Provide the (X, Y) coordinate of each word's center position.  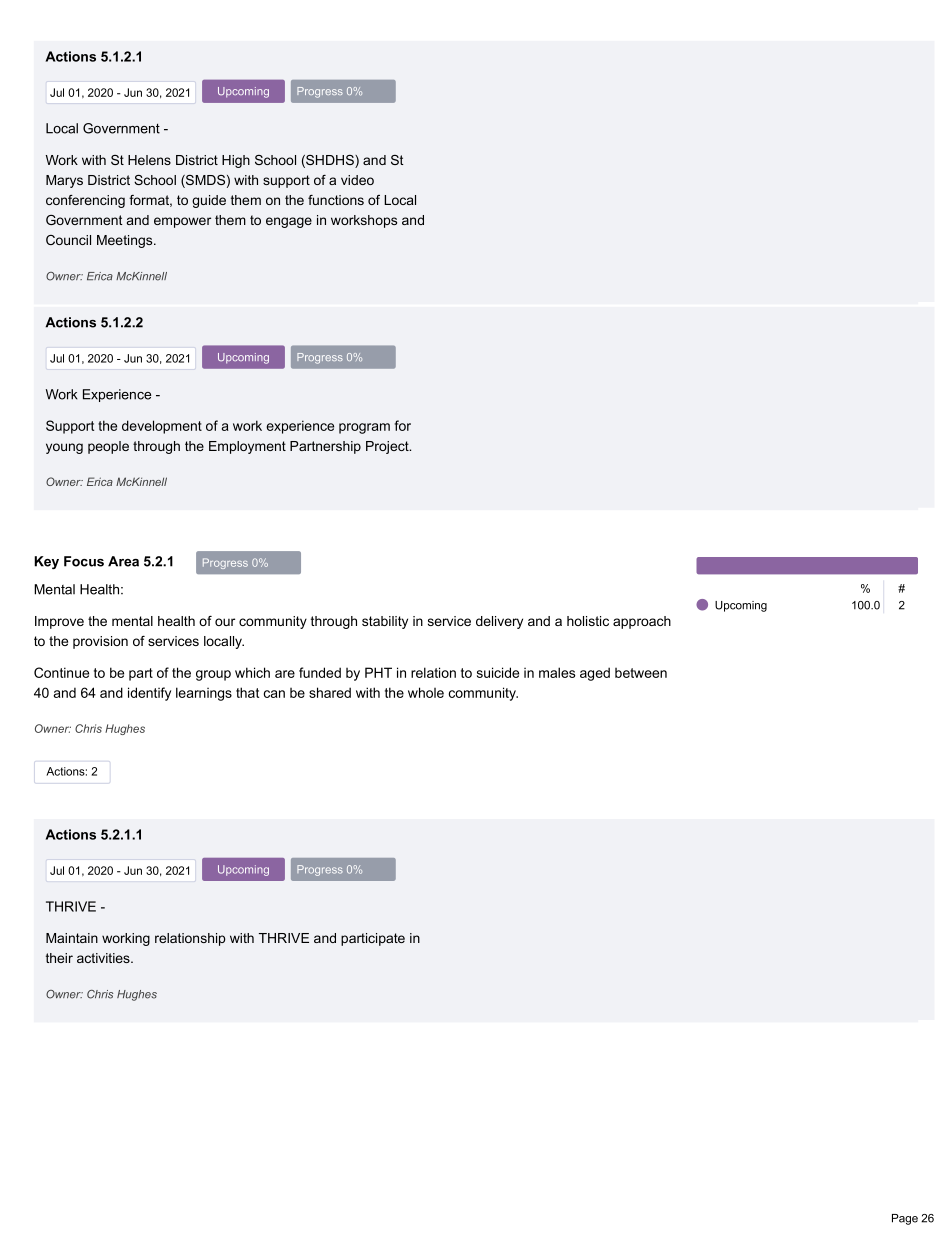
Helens (149, 160)
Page (905, 1219)
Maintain (72, 938)
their (59, 958)
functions (336, 200)
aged (595, 674)
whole (426, 692)
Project (388, 447)
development (162, 427)
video (357, 180)
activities (104, 958)
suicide (498, 672)
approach (642, 622)
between (641, 673)
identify (149, 694)
